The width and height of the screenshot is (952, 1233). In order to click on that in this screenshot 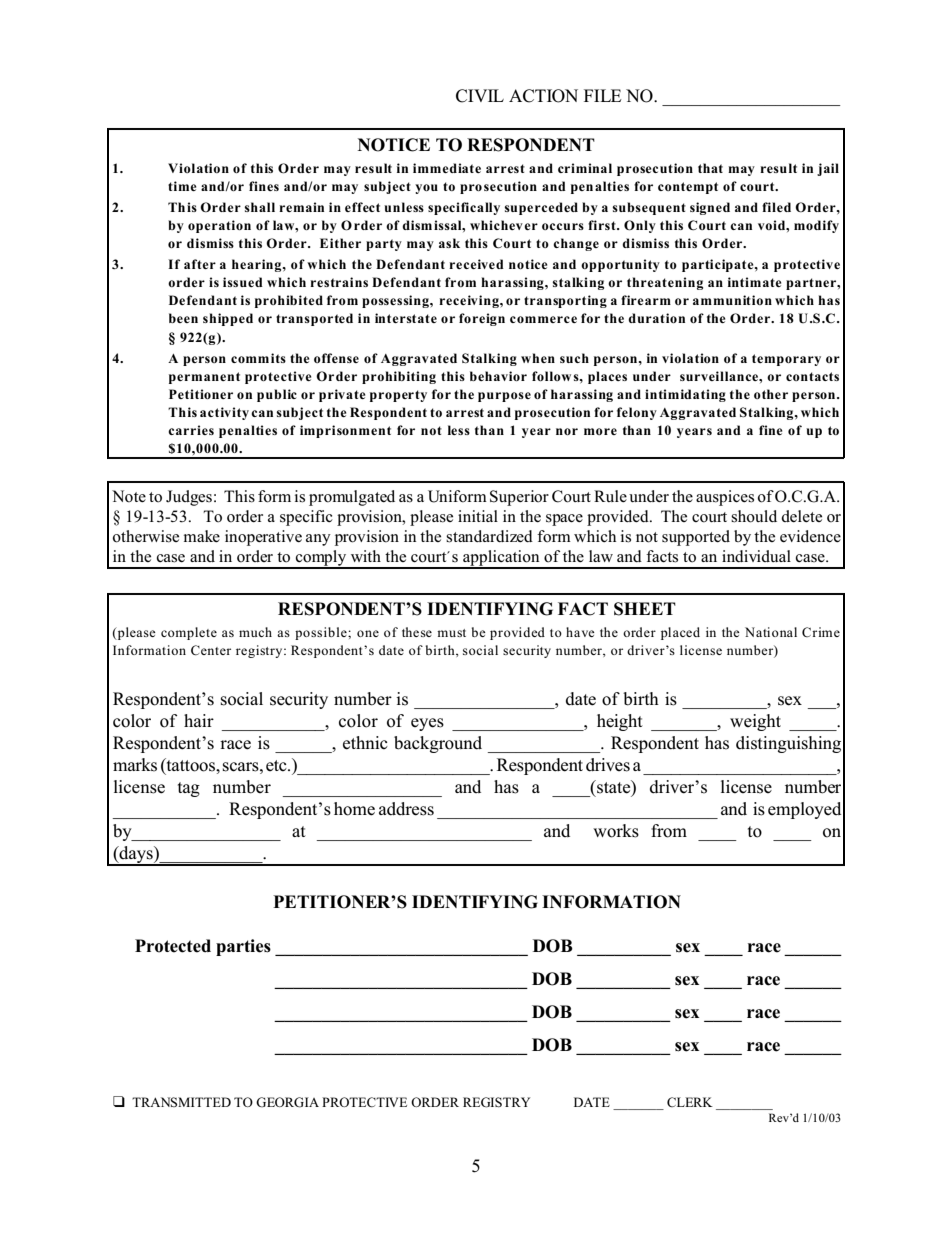, I will do `click(710, 168)`.
